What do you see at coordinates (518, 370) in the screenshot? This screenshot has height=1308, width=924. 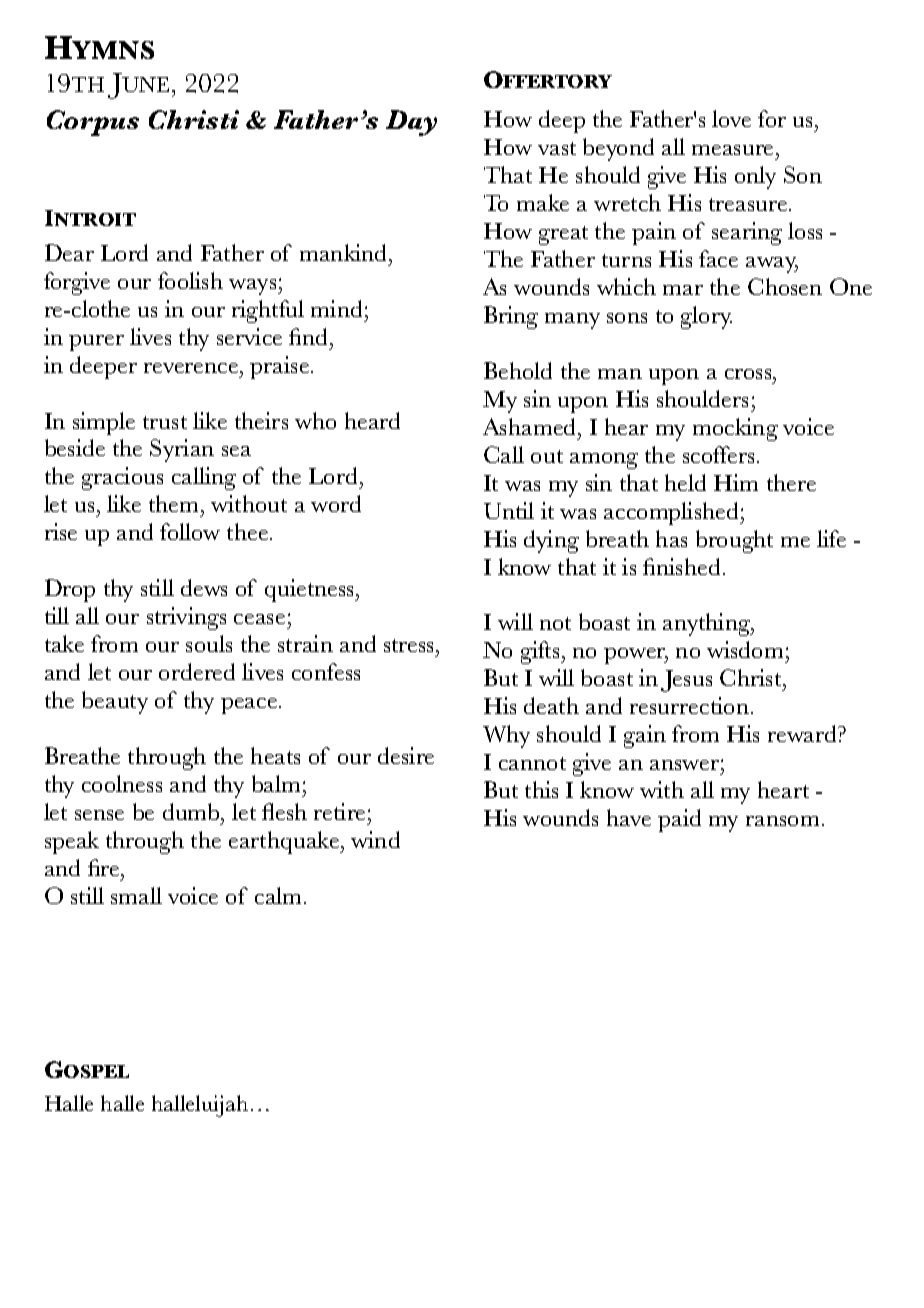 I see `Behold` at bounding box center [518, 370].
